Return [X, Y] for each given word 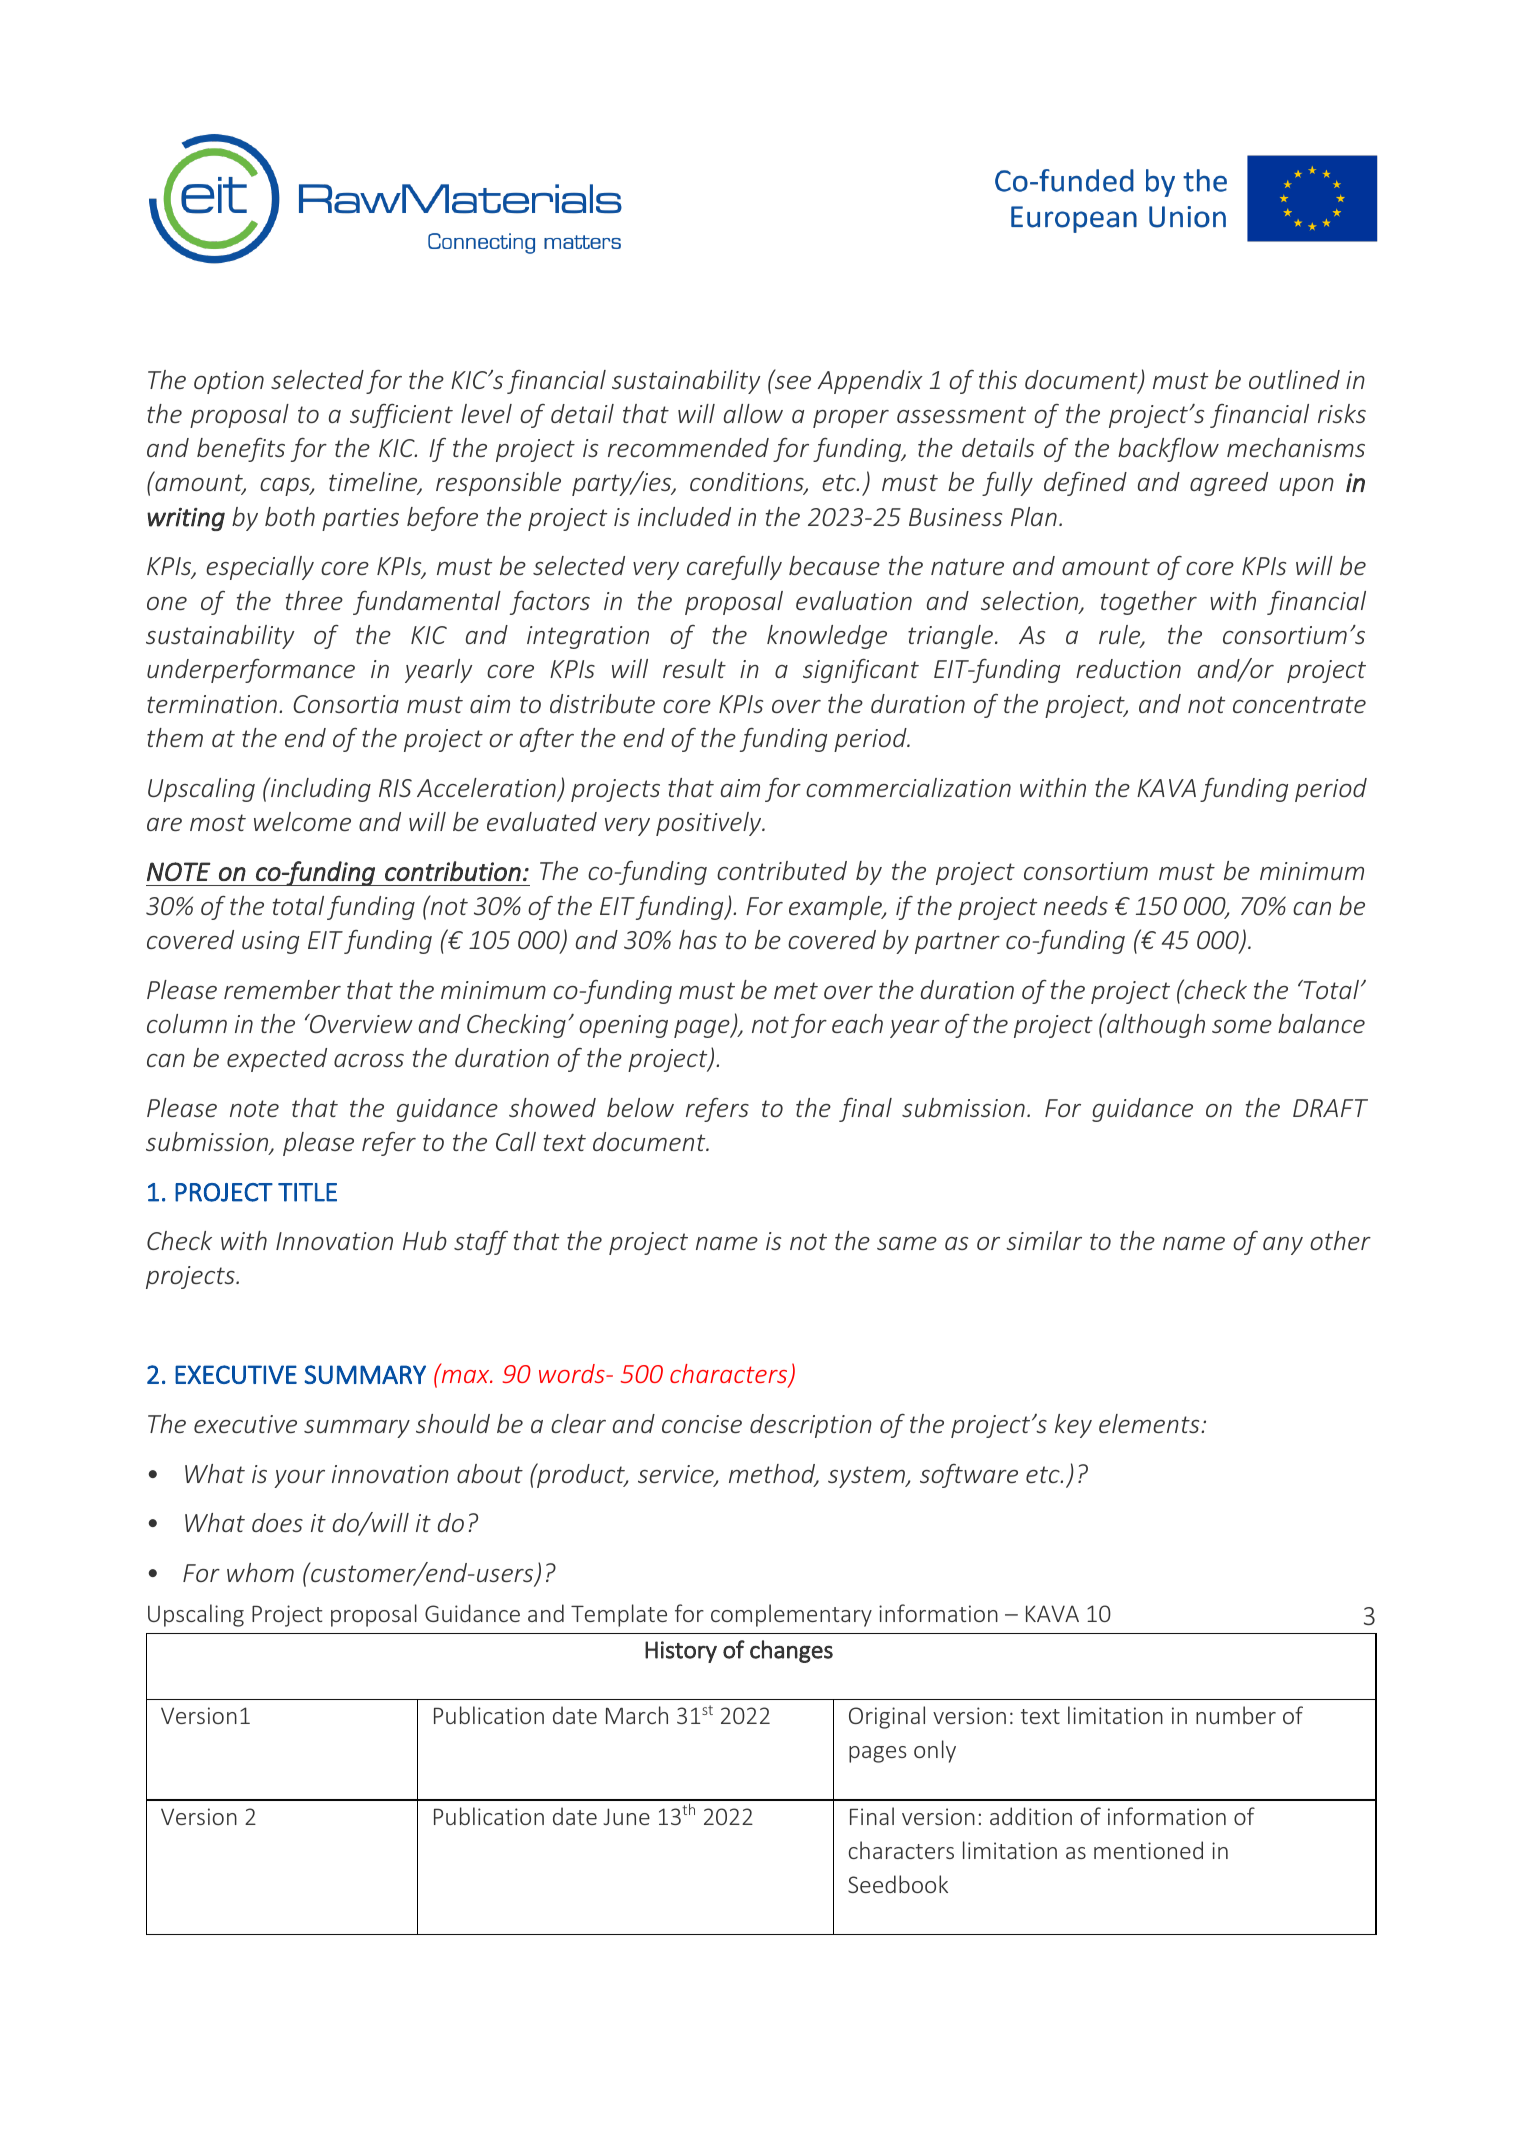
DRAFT [1330, 1108]
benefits [241, 449]
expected [277, 1060]
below [640, 1107]
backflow [1168, 449]
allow [753, 413]
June [626, 1816]
